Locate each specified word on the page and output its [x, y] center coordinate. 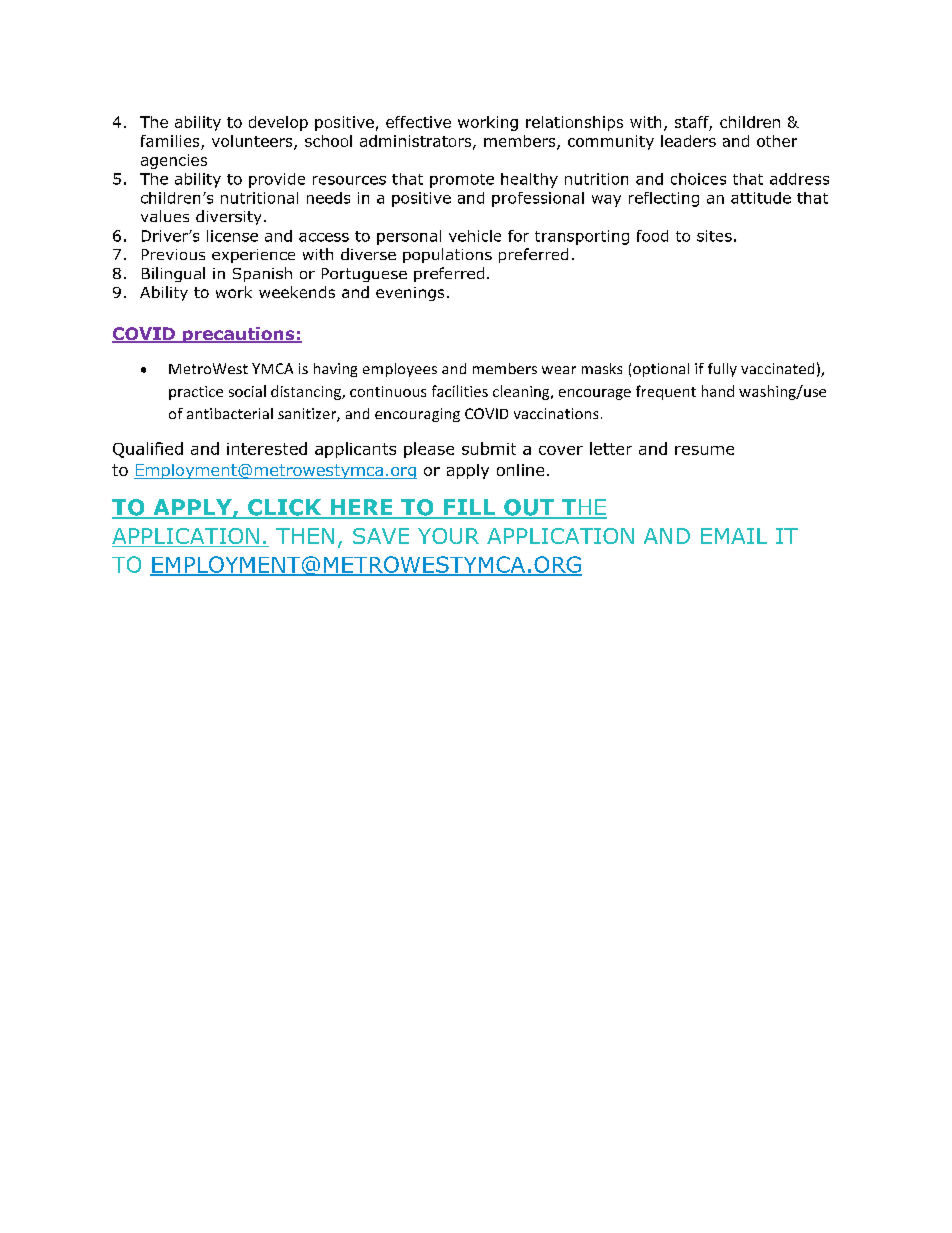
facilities [460, 391]
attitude [761, 198]
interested [267, 448]
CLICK [284, 508]
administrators [417, 142]
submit [489, 448]
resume [704, 450]
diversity [228, 217]
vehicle [475, 236]
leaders [688, 141]
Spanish [262, 274]
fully [722, 370]
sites [714, 236]
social [247, 391]
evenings [410, 294]
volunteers [253, 142]
